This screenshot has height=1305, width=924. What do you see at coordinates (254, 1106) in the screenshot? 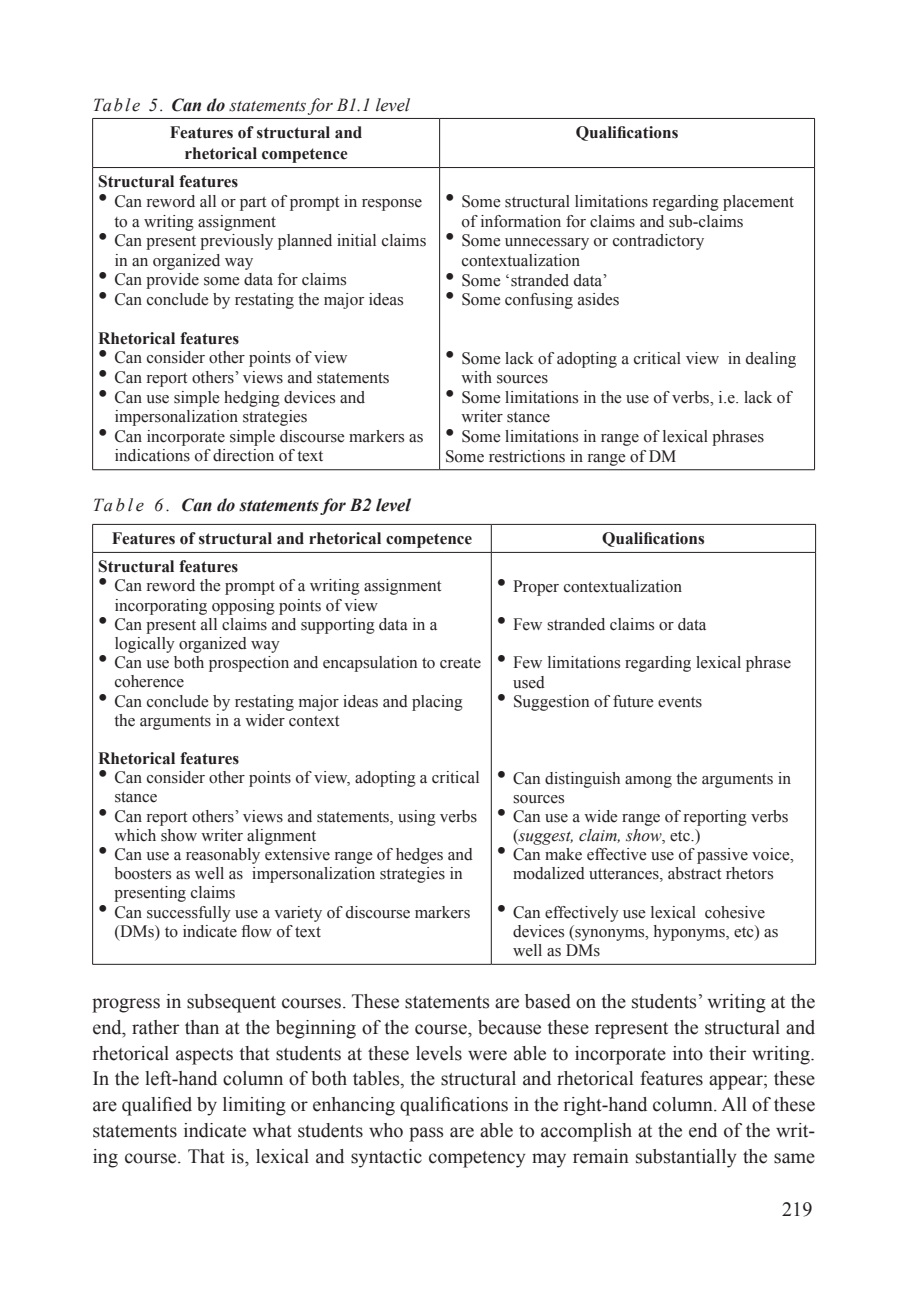
I see `limiting` at bounding box center [254, 1106].
